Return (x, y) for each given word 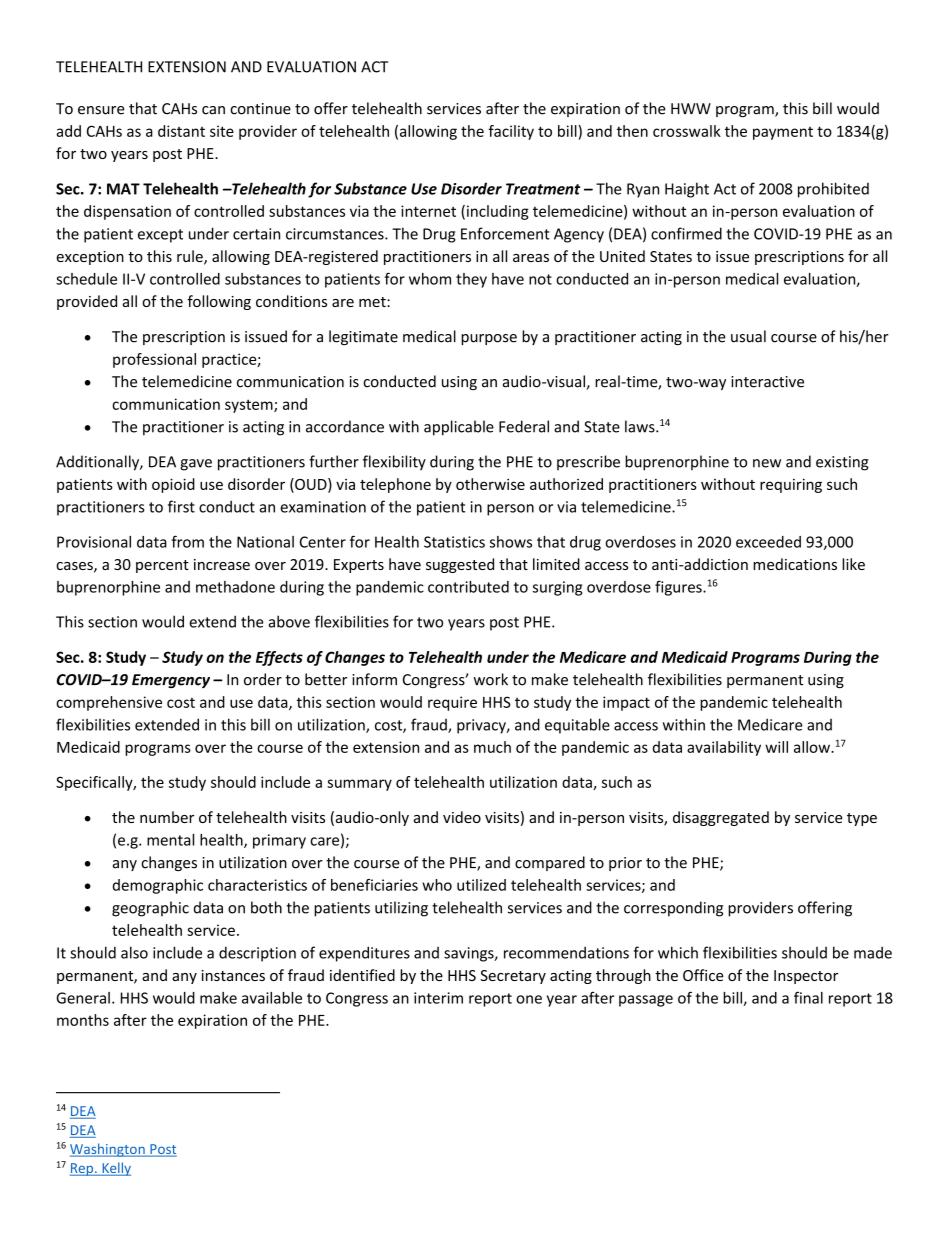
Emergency (171, 681)
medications (795, 564)
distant (181, 131)
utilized (481, 885)
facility (511, 132)
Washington (108, 1150)
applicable (459, 428)
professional (154, 360)
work (490, 679)
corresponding (673, 909)
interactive (767, 382)
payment (783, 133)
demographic (158, 886)
